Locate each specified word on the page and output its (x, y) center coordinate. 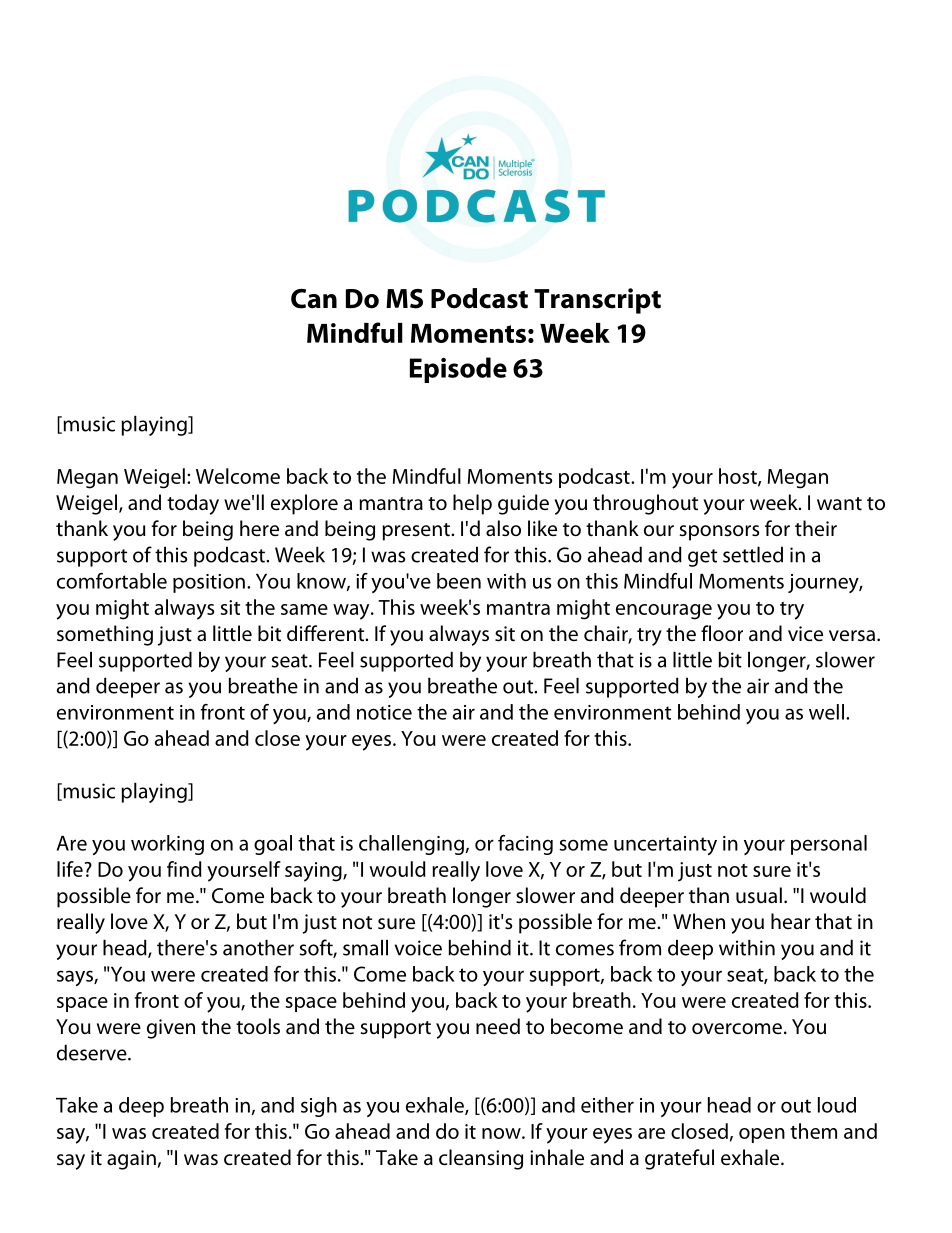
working (167, 845)
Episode (458, 370)
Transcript (597, 301)
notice (384, 712)
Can (314, 299)
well (826, 712)
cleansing (481, 1159)
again (131, 1160)
